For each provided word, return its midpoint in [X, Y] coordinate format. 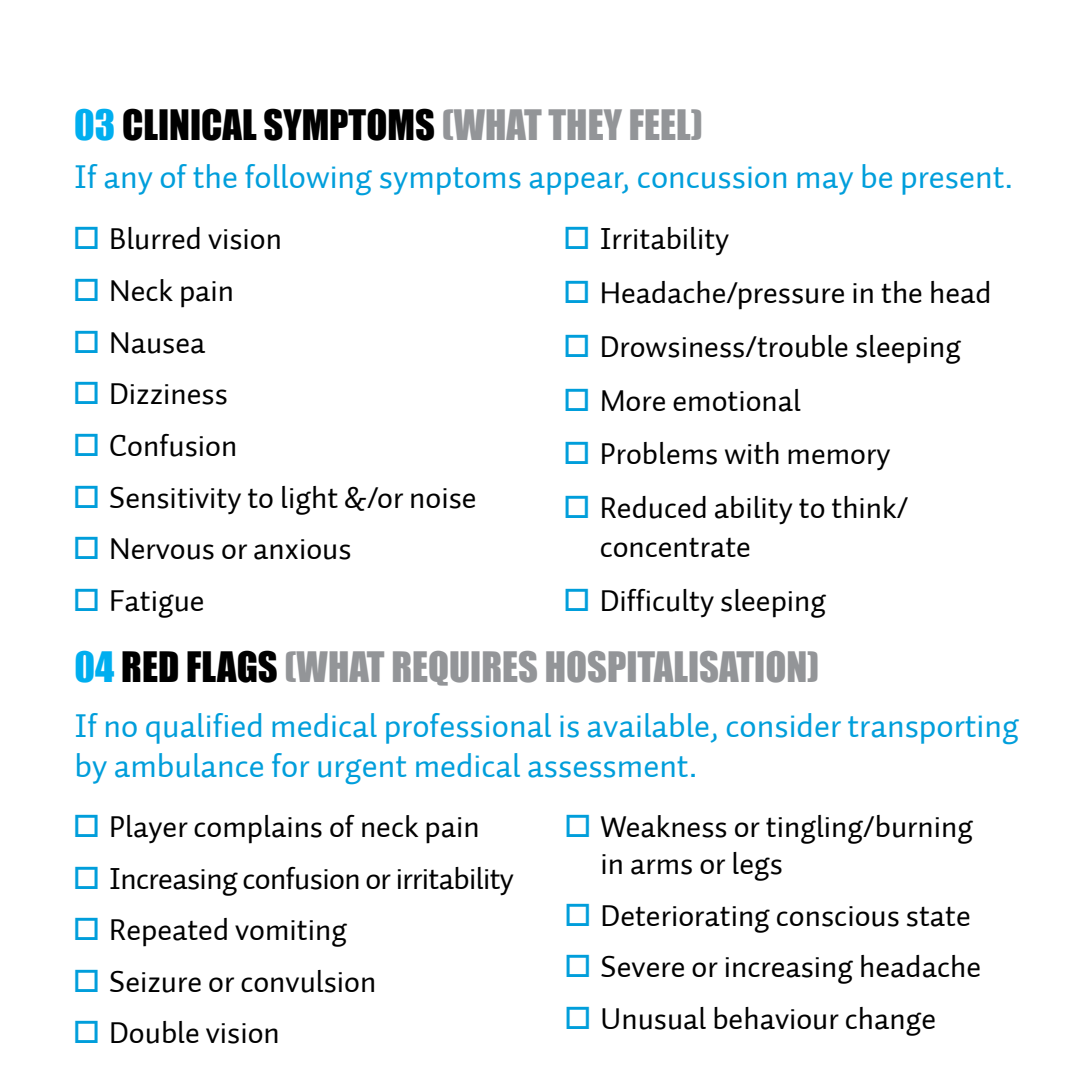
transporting [933, 729]
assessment [608, 767]
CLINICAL [190, 124]
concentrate [675, 548]
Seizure [155, 981]
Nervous [162, 549]
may [825, 183]
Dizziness [169, 394]
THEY [585, 124]
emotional [737, 400]
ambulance [189, 765]
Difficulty [658, 603]
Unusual [654, 1018]
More [633, 400]
